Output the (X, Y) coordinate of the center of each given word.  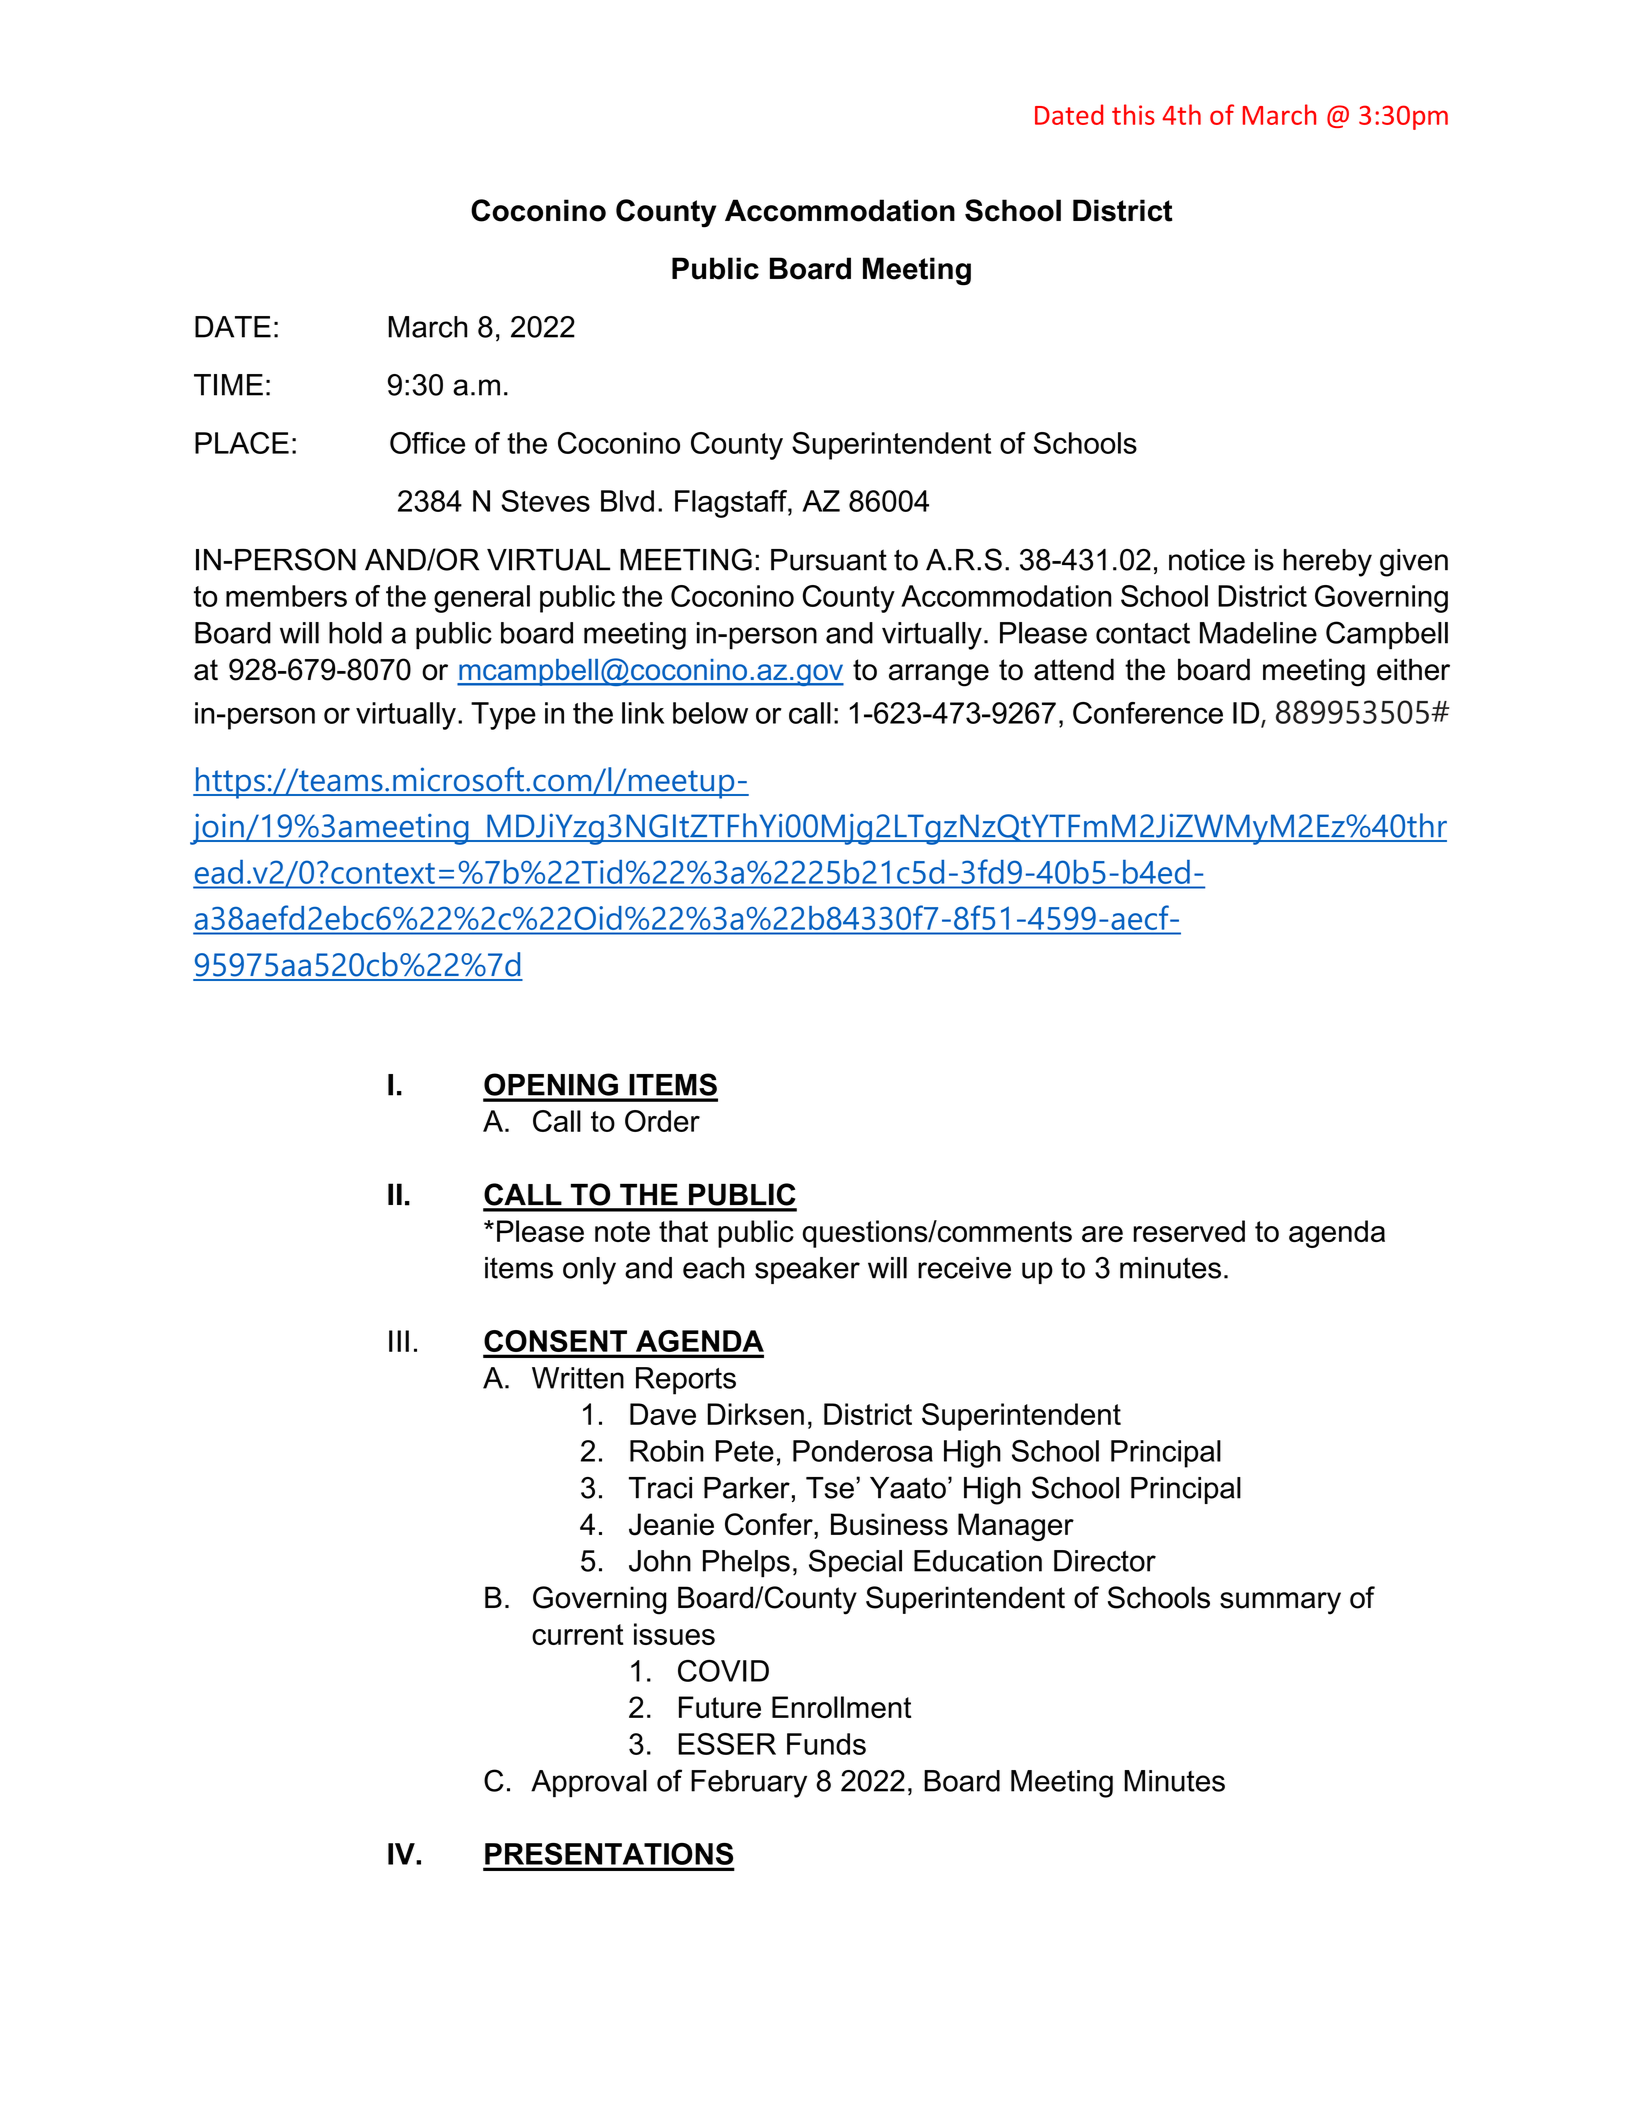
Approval (589, 1784)
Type (503, 716)
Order (662, 1121)
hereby (1328, 563)
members (286, 596)
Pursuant (829, 560)
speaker (807, 1270)
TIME (228, 385)
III (399, 1341)
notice (1207, 560)
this (1133, 114)
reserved (1189, 1231)
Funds (826, 1744)
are (1102, 1234)
